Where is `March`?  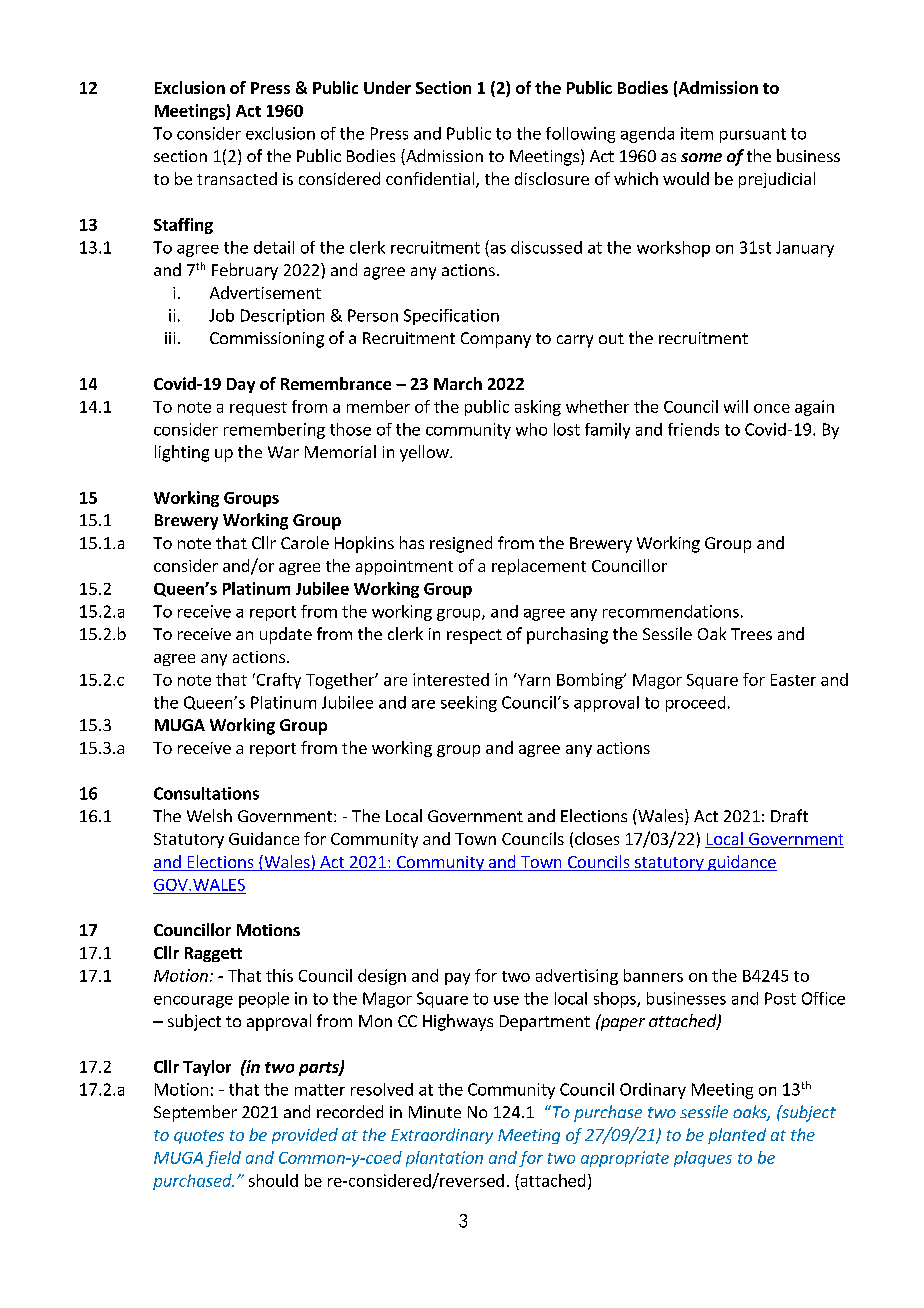
March is located at coordinates (458, 383).
